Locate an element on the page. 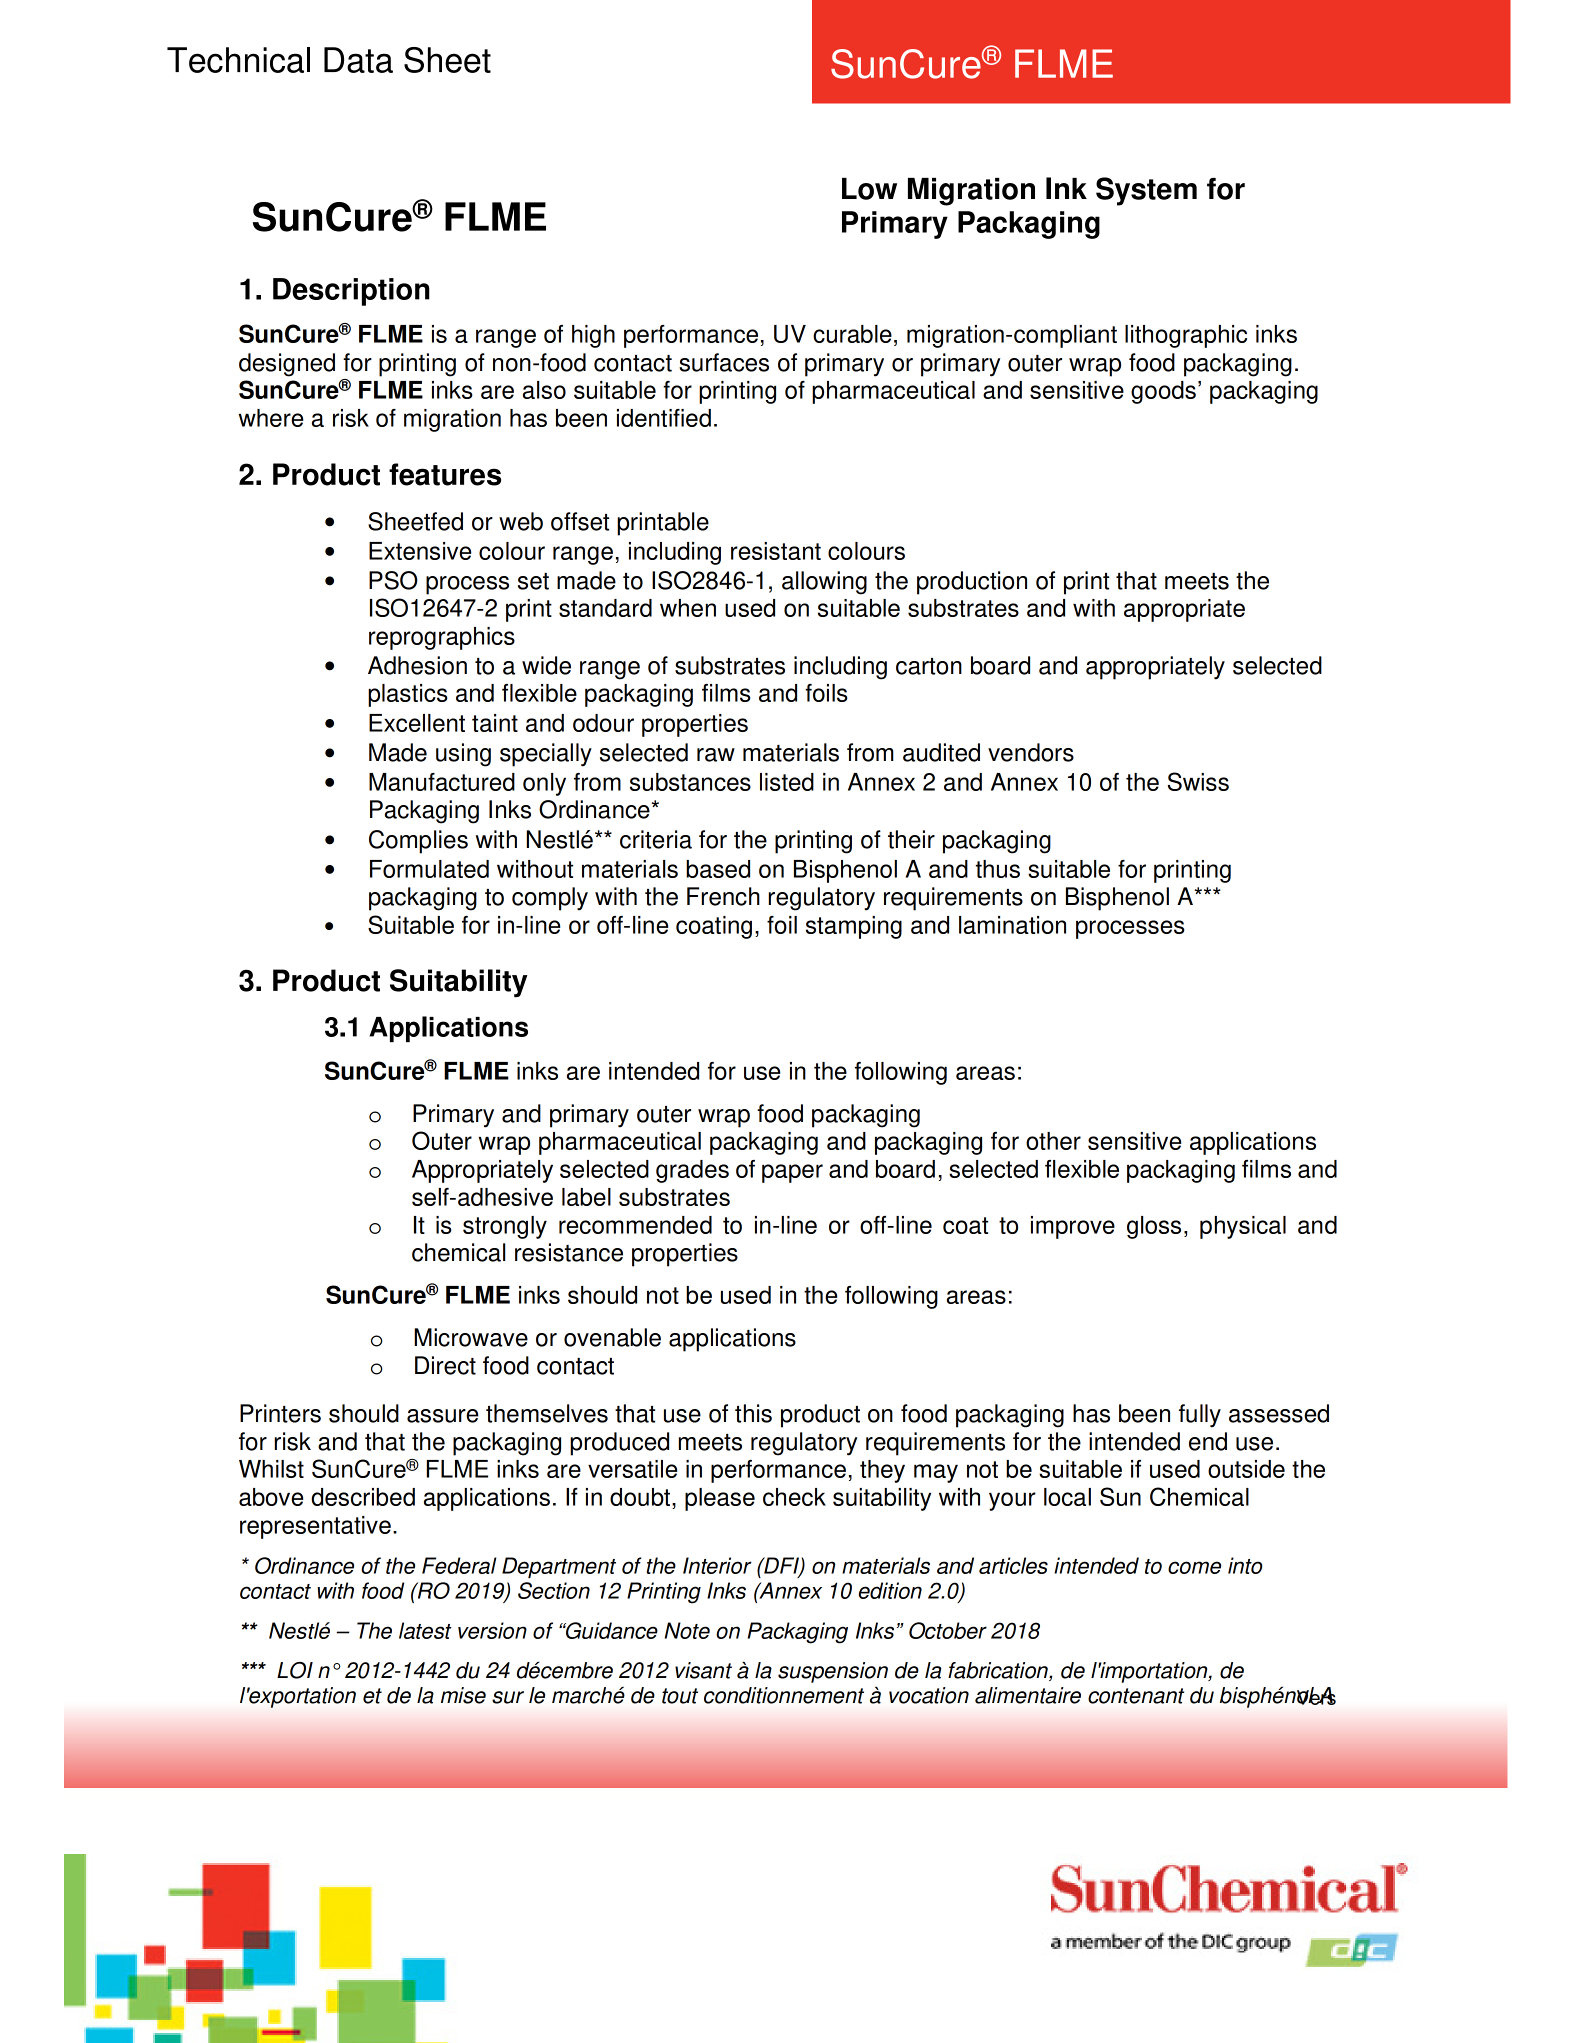  Data is located at coordinates (358, 60).
